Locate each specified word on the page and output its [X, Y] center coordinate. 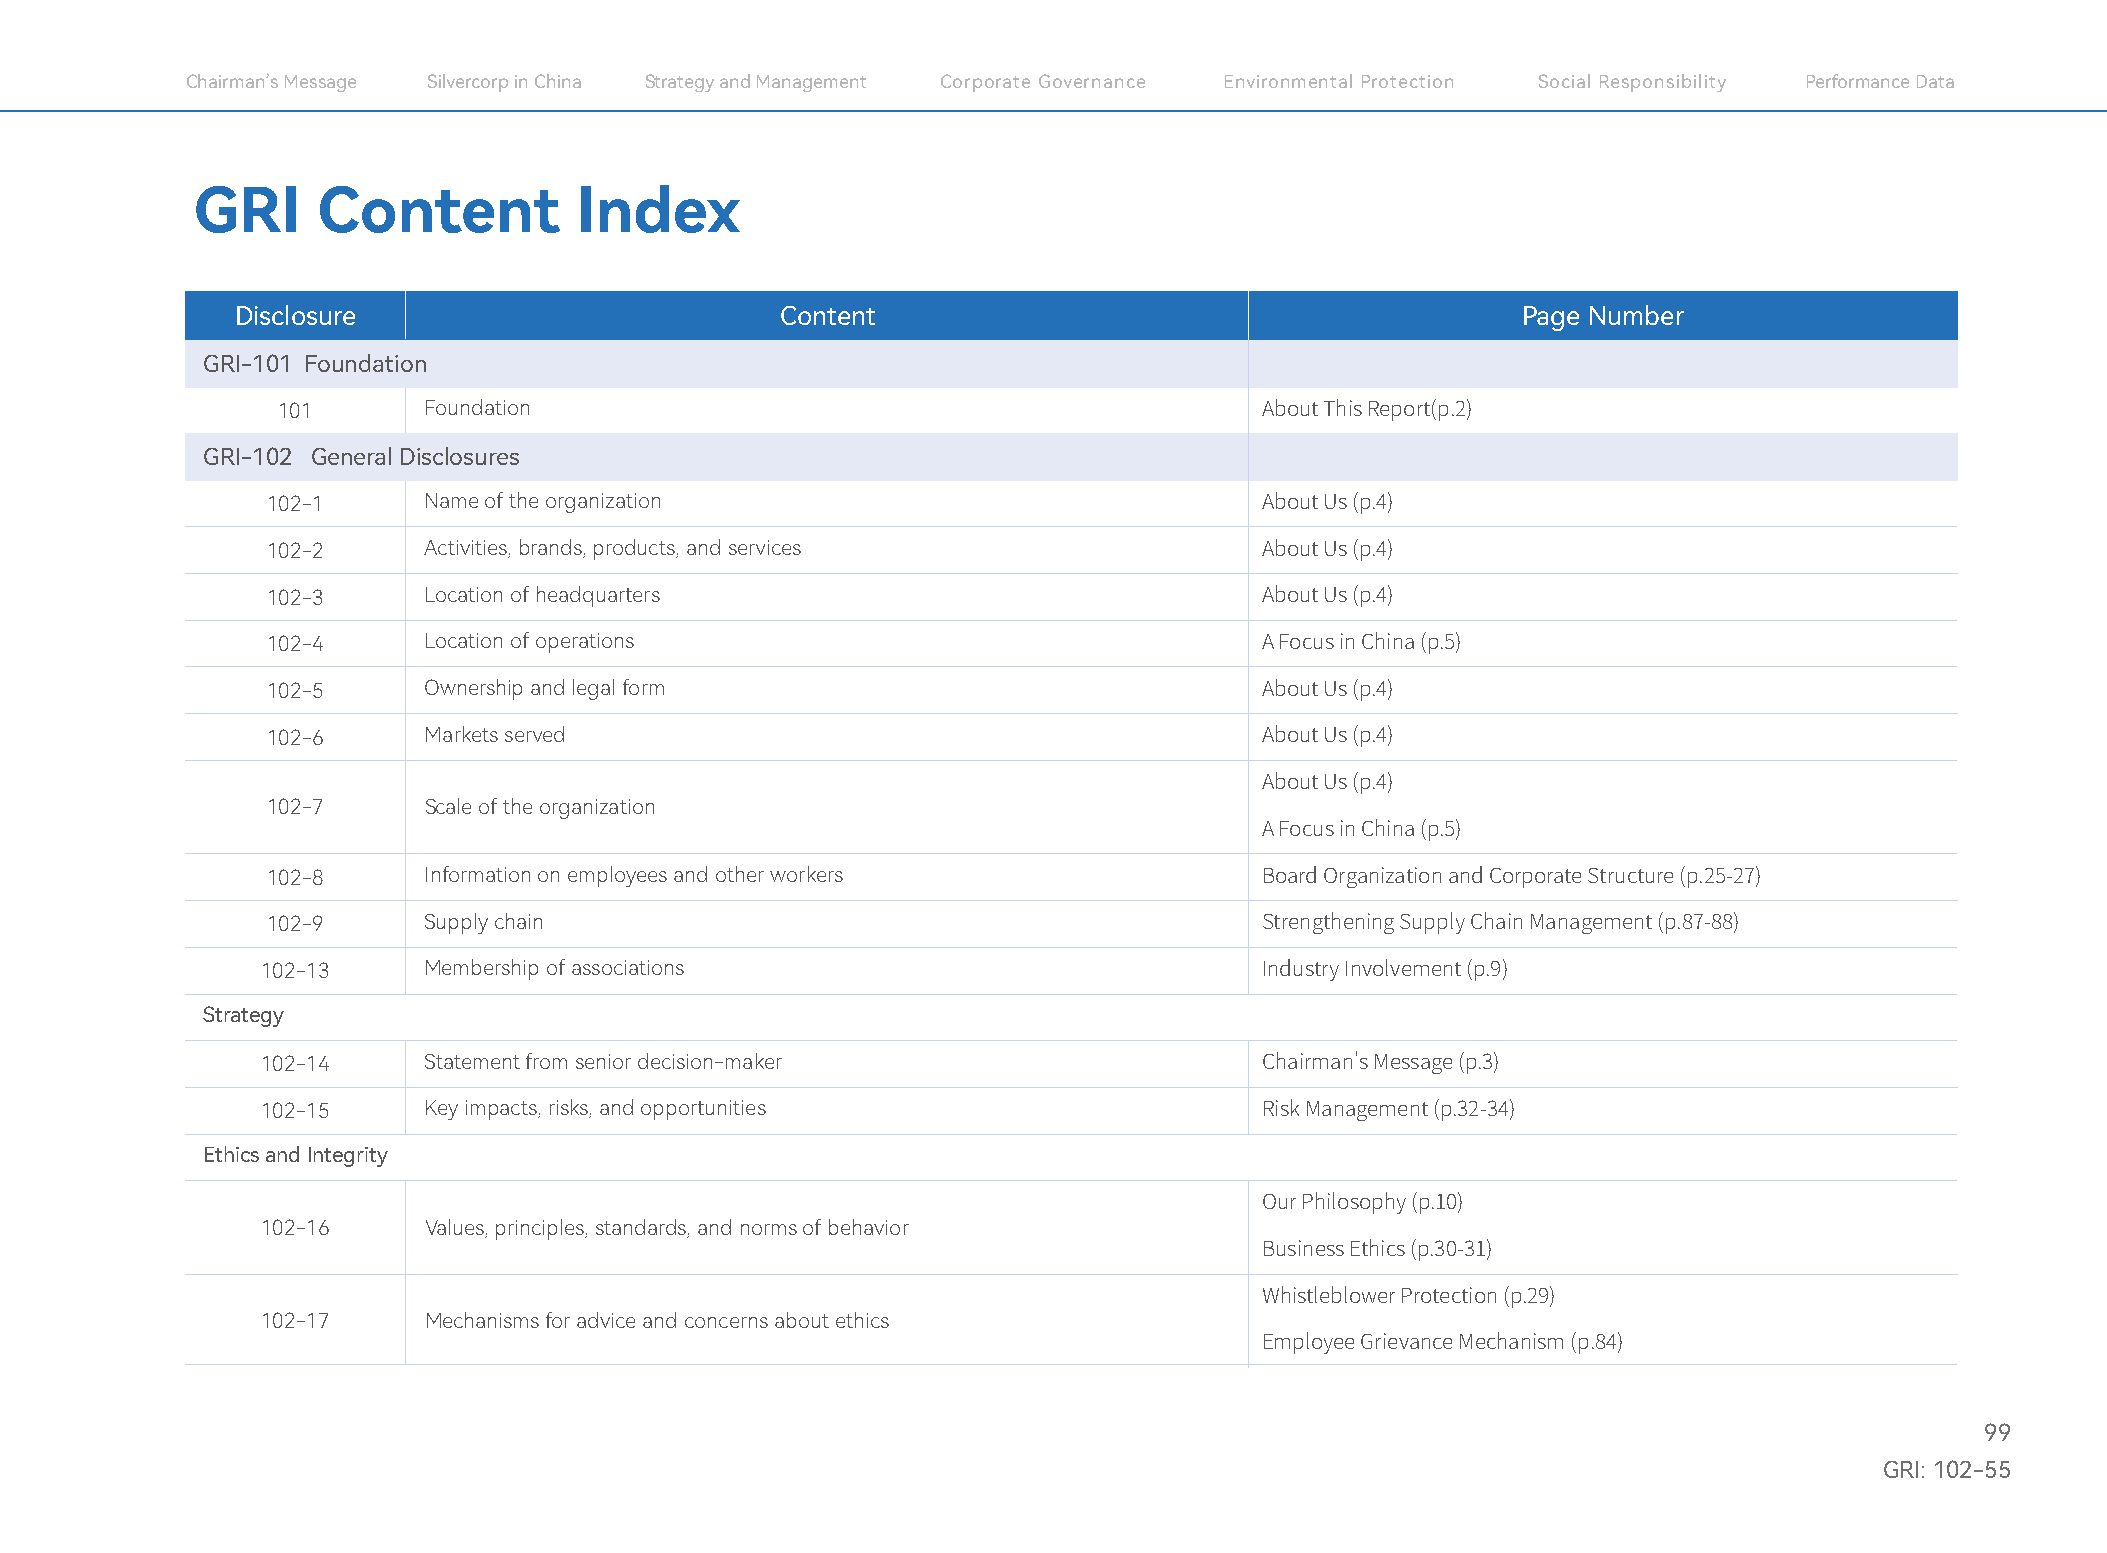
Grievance [1406, 1341]
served [534, 734]
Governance [1092, 81]
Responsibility [1663, 83]
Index [660, 209]
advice [606, 1320]
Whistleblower [1329, 1294]
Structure [1630, 875]
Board [1290, 874]
